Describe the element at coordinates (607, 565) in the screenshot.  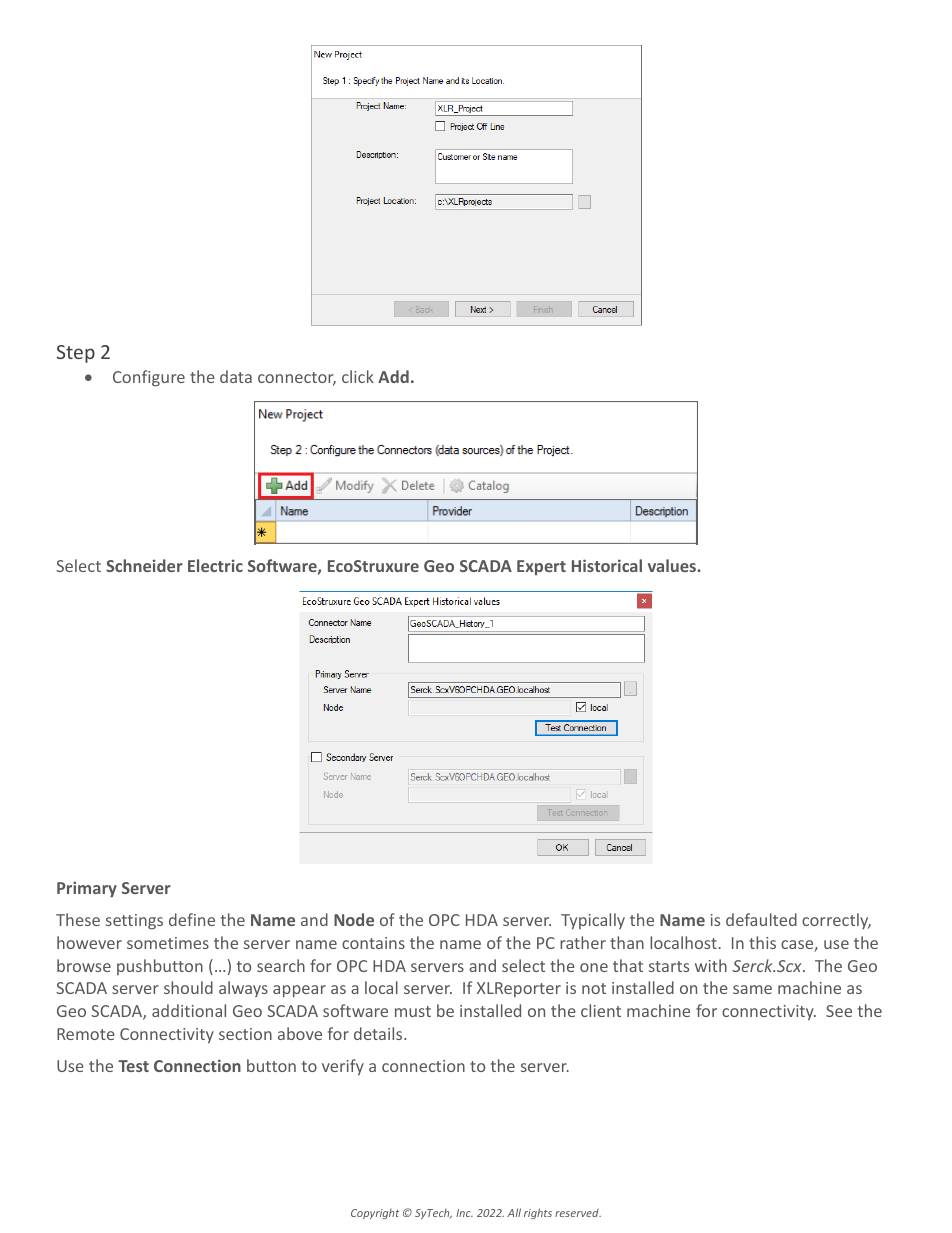
I see `Historical` at that location.
